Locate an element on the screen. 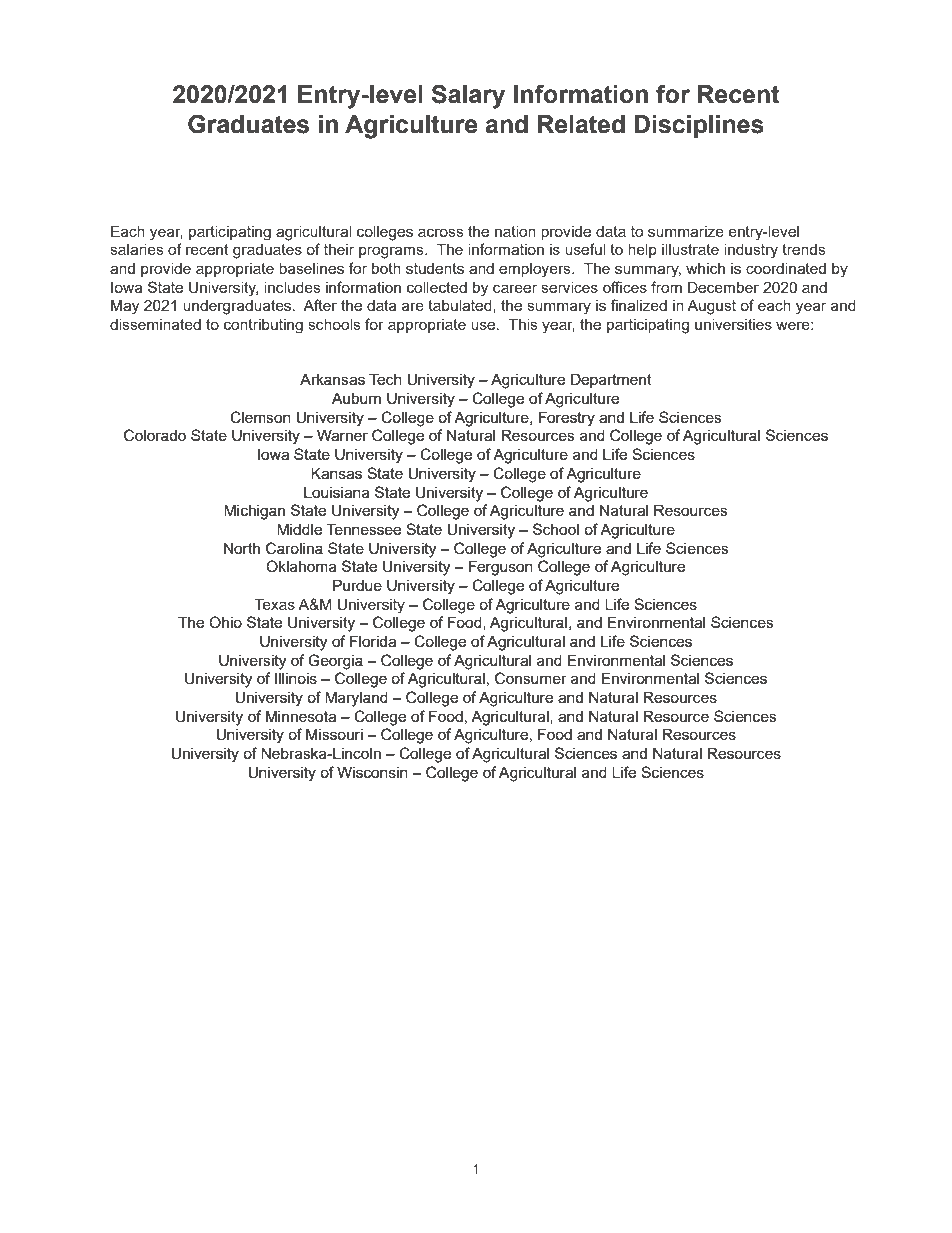  universities is located at coordinates (733, 324).
